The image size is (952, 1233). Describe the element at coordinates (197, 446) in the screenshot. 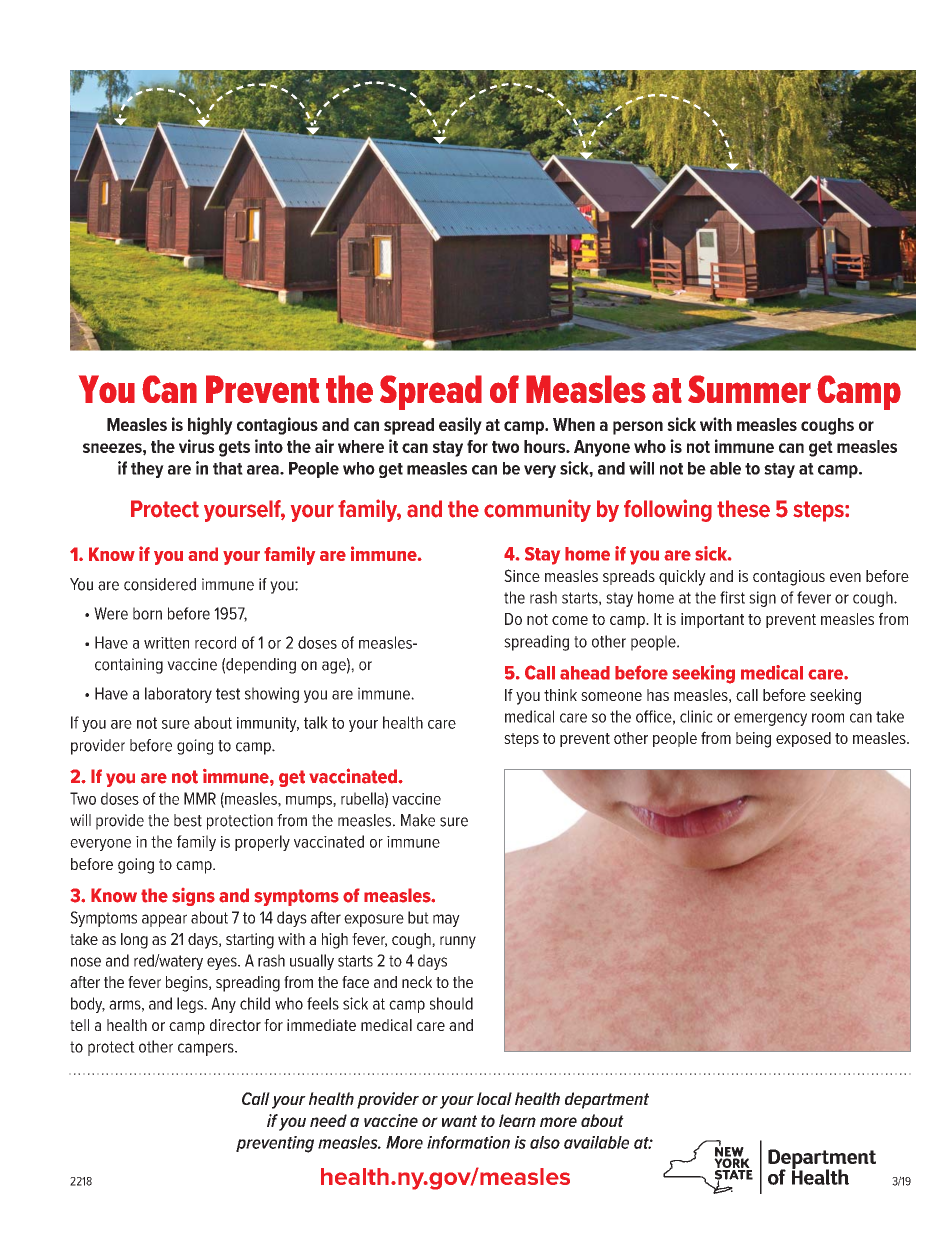

I see `virus` at that location.
